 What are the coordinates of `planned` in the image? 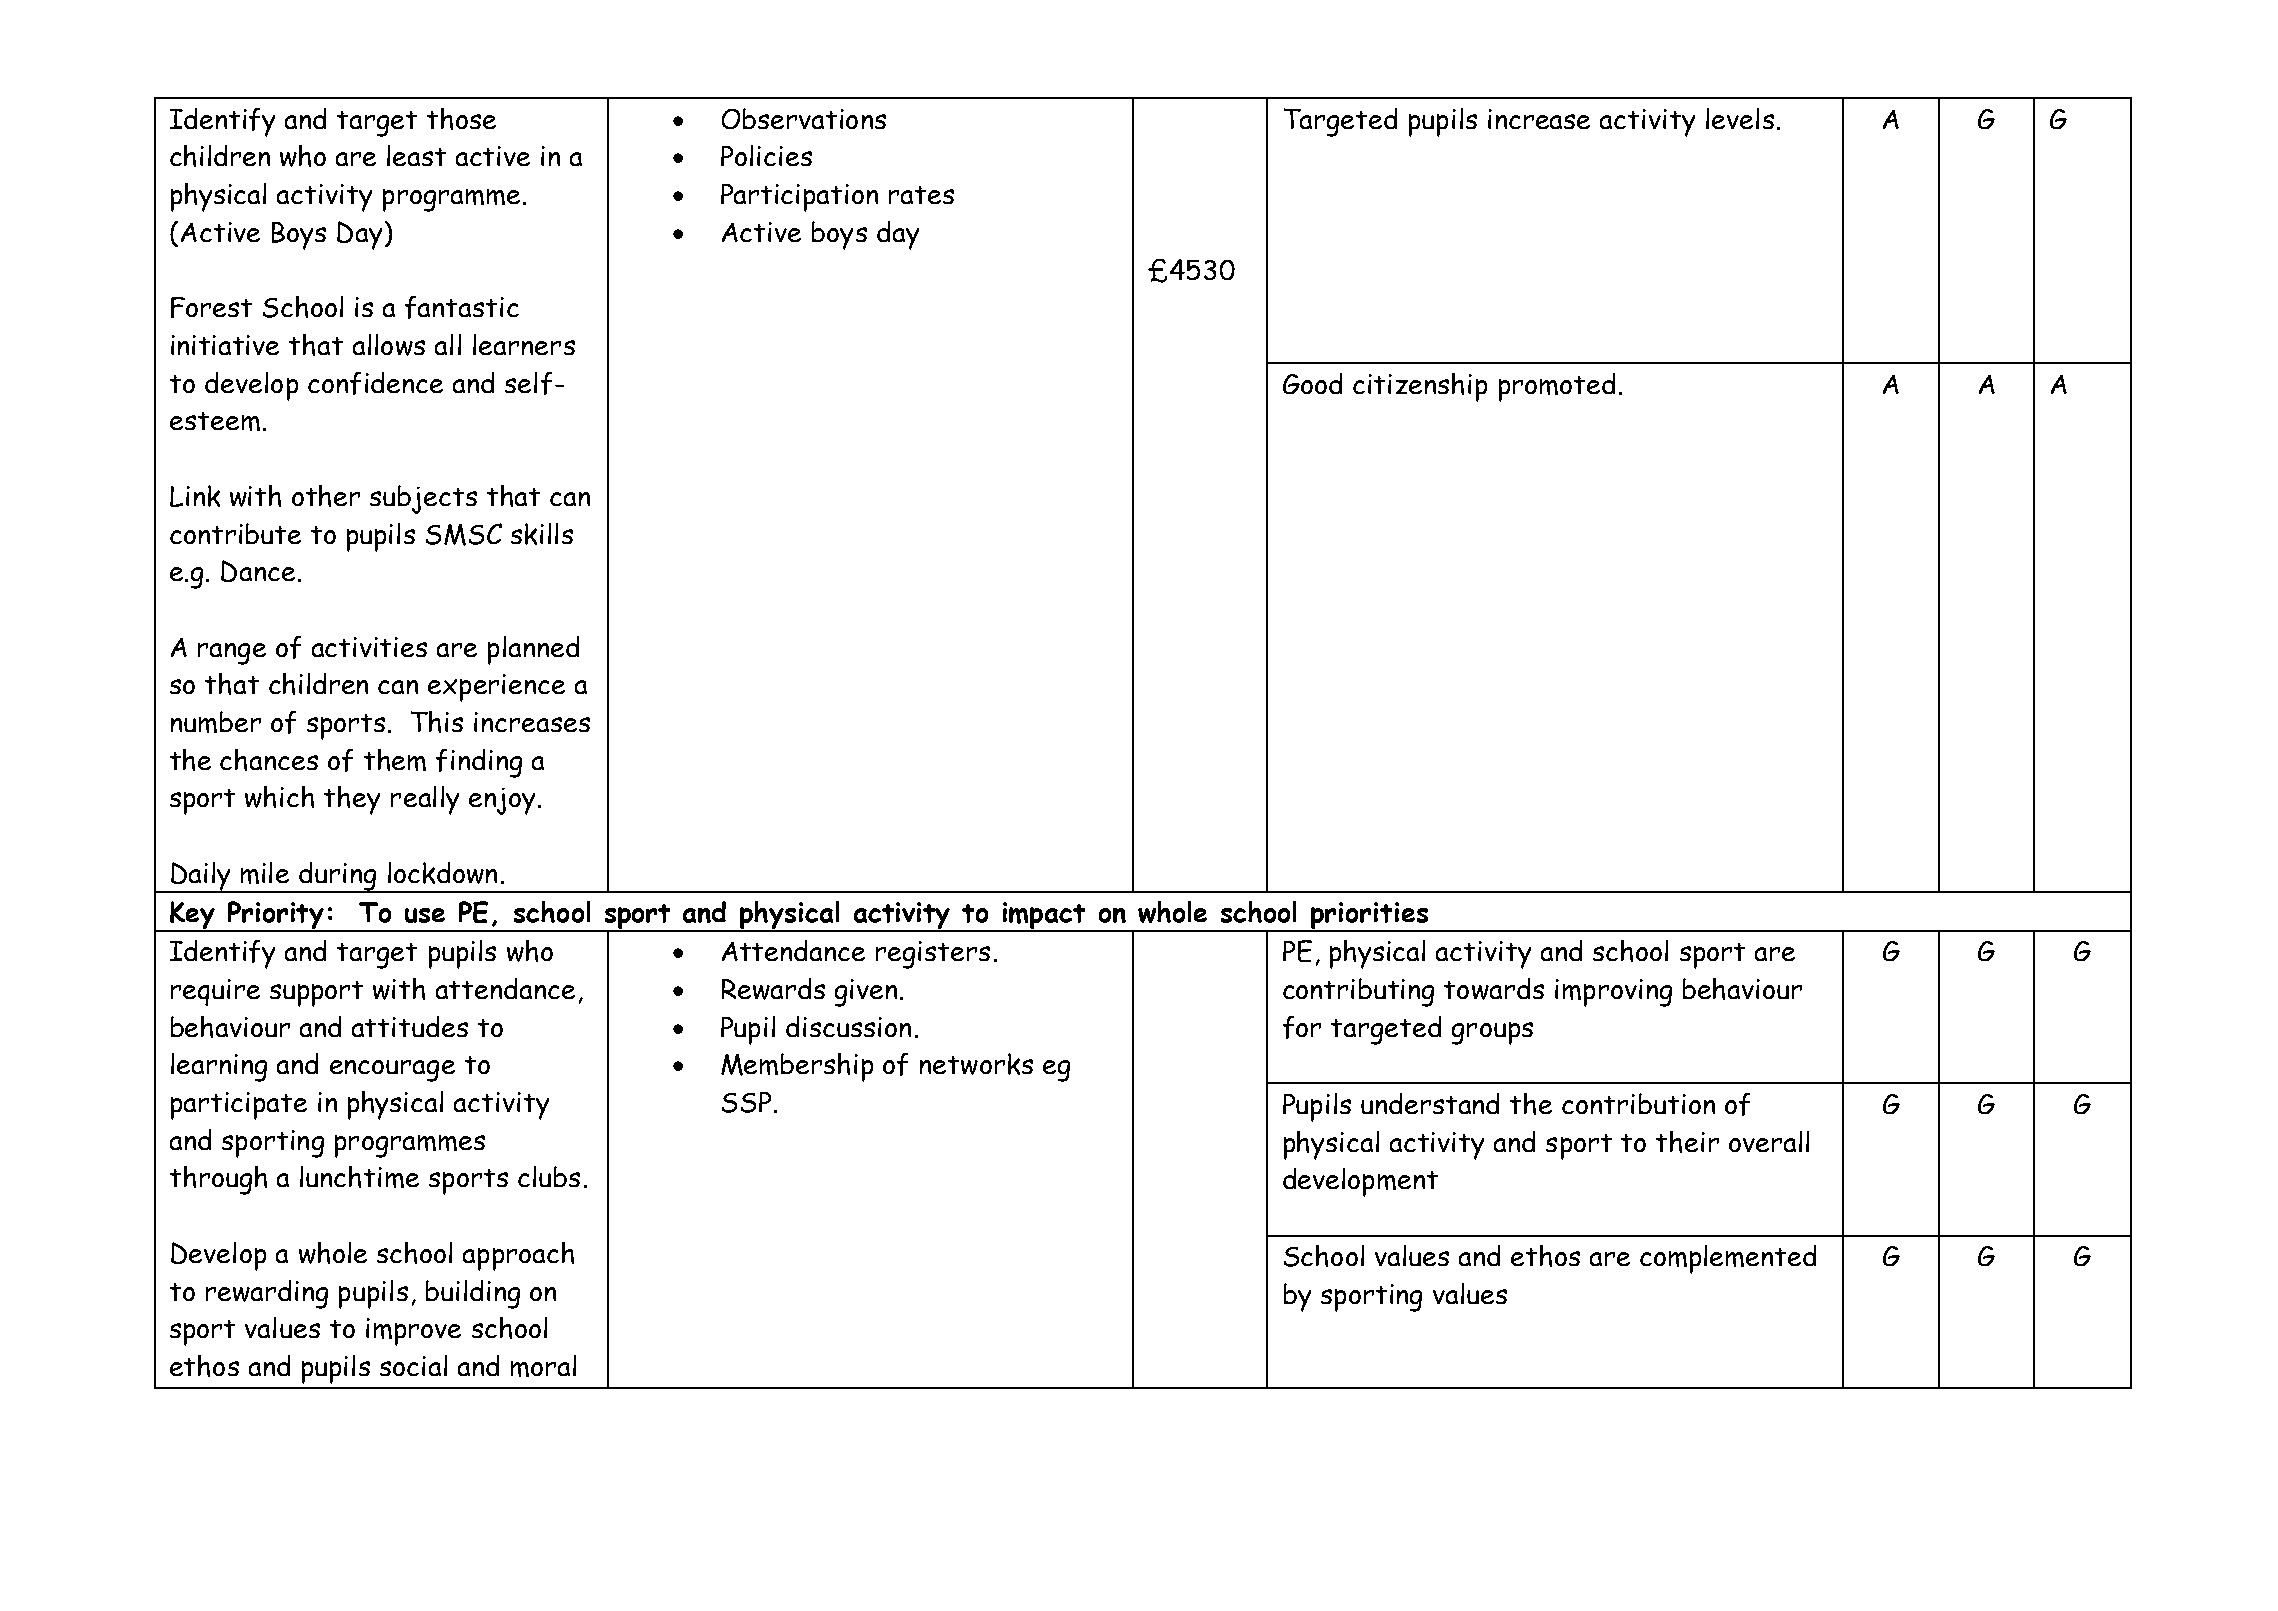 It's located at (533, 650).
